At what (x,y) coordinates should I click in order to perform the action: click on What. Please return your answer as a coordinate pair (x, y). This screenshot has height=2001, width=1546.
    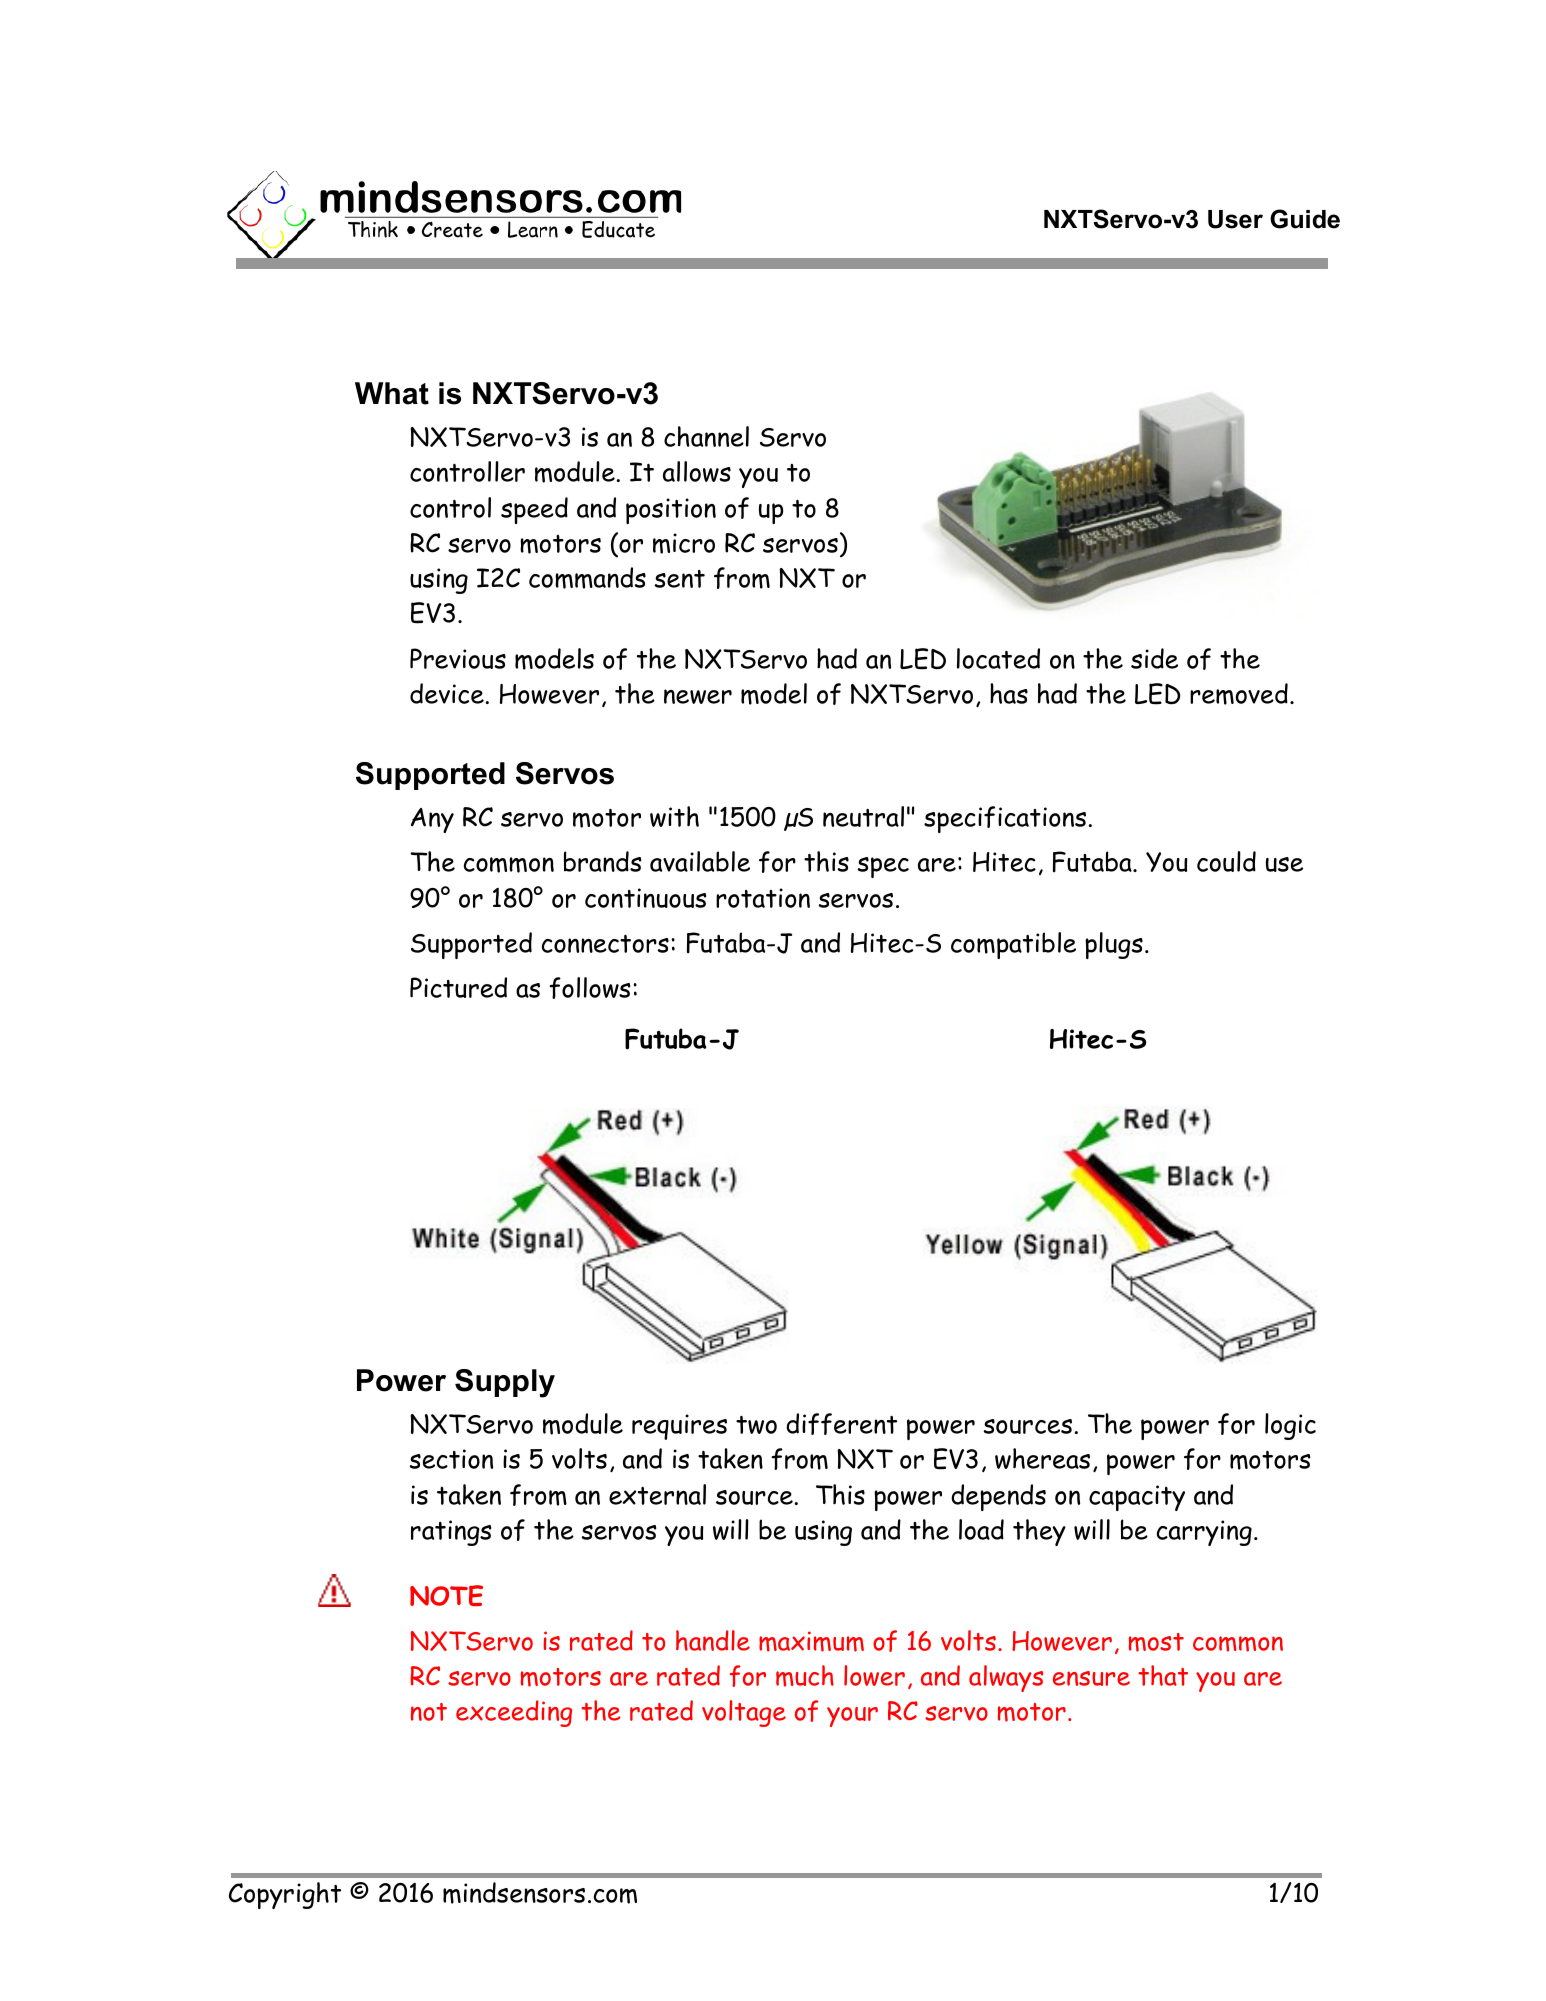
    Looking at the image, I should click on (392, 393).
